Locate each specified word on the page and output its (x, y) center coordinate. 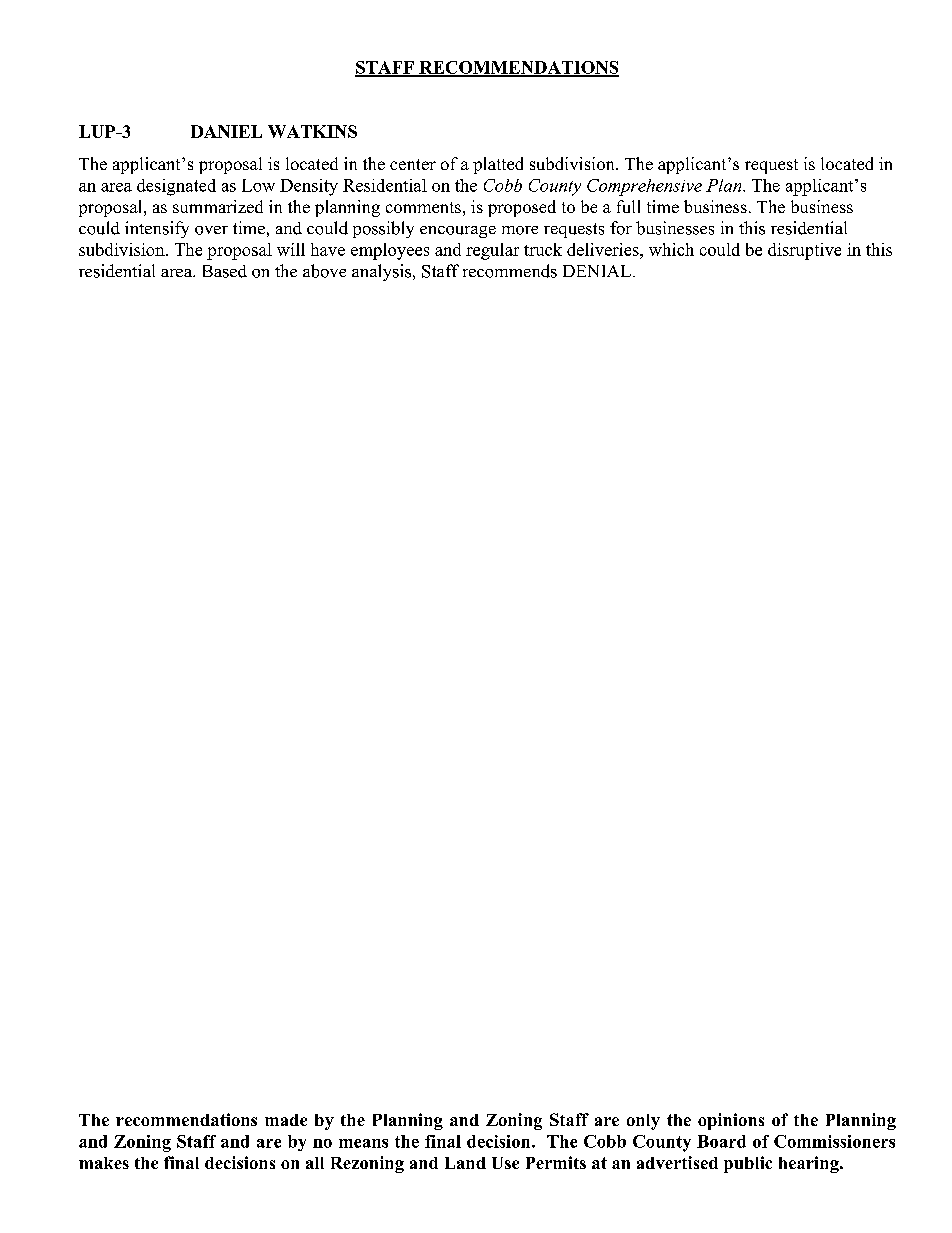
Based (225, 271)
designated (176, 187)
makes (104, 1163)
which (671, 249)
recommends (510, 271)
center (413, 164)
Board (721, 1141)
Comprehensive (644, 187)
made (286, 1120)
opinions (731, 1121)
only (643, 1122)
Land (465, 1163)
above (324, 271)
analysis (383, 272)
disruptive (804, 251)
